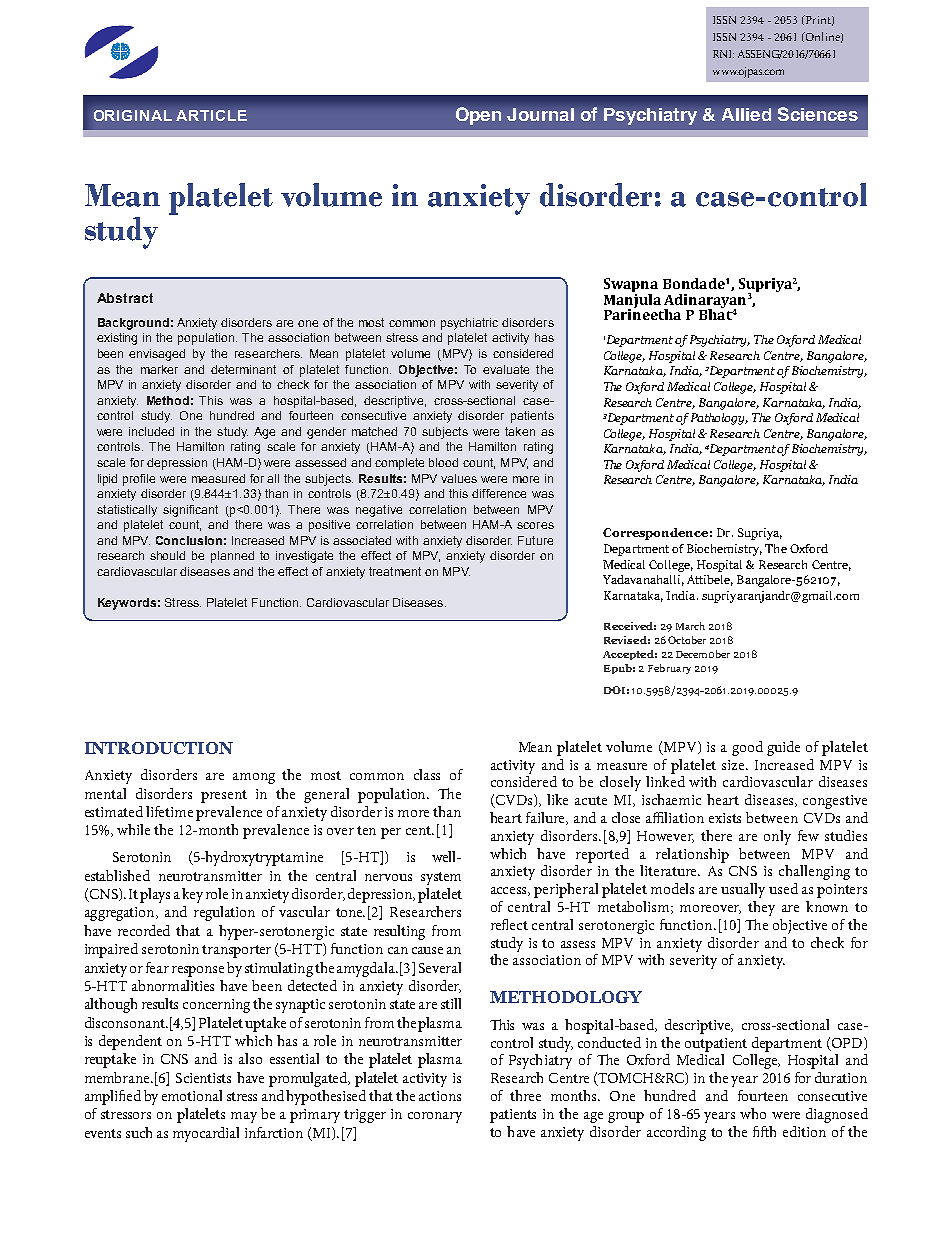 This screenshot has height=1233, width=952. Describe the element at coordinates (746, 114) in the screenshot. I see `Allied` at that location.
